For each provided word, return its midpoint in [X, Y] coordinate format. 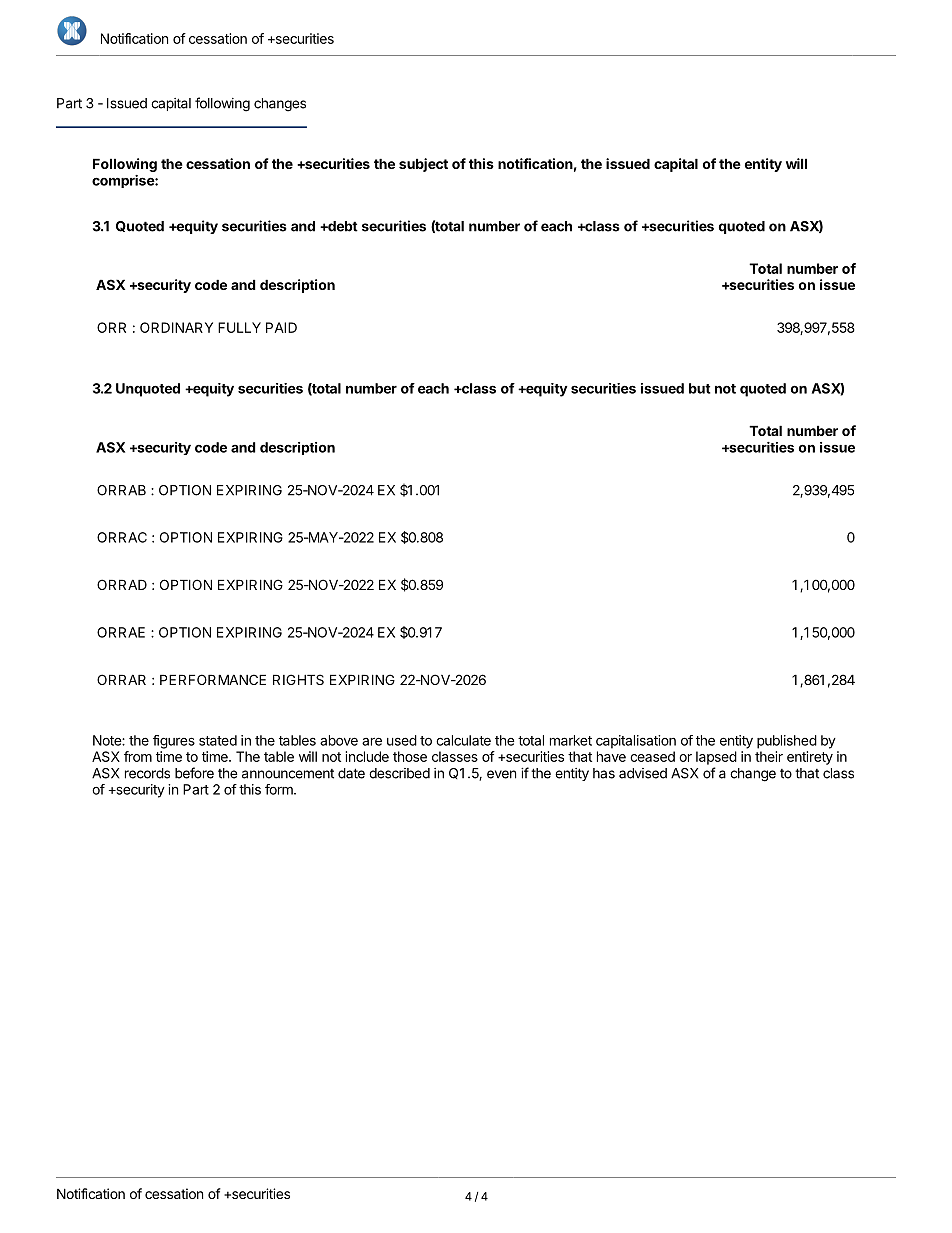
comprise [124, 181]
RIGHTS [298, 679]
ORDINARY [176, 327]
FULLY [239, 327]
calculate [463, 740]
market [571, 740]
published [787, 742]
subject [423, 165]
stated [218, 740]
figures [174, 742]
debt [342, 226]
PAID [281, 327]
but [700, 388]
